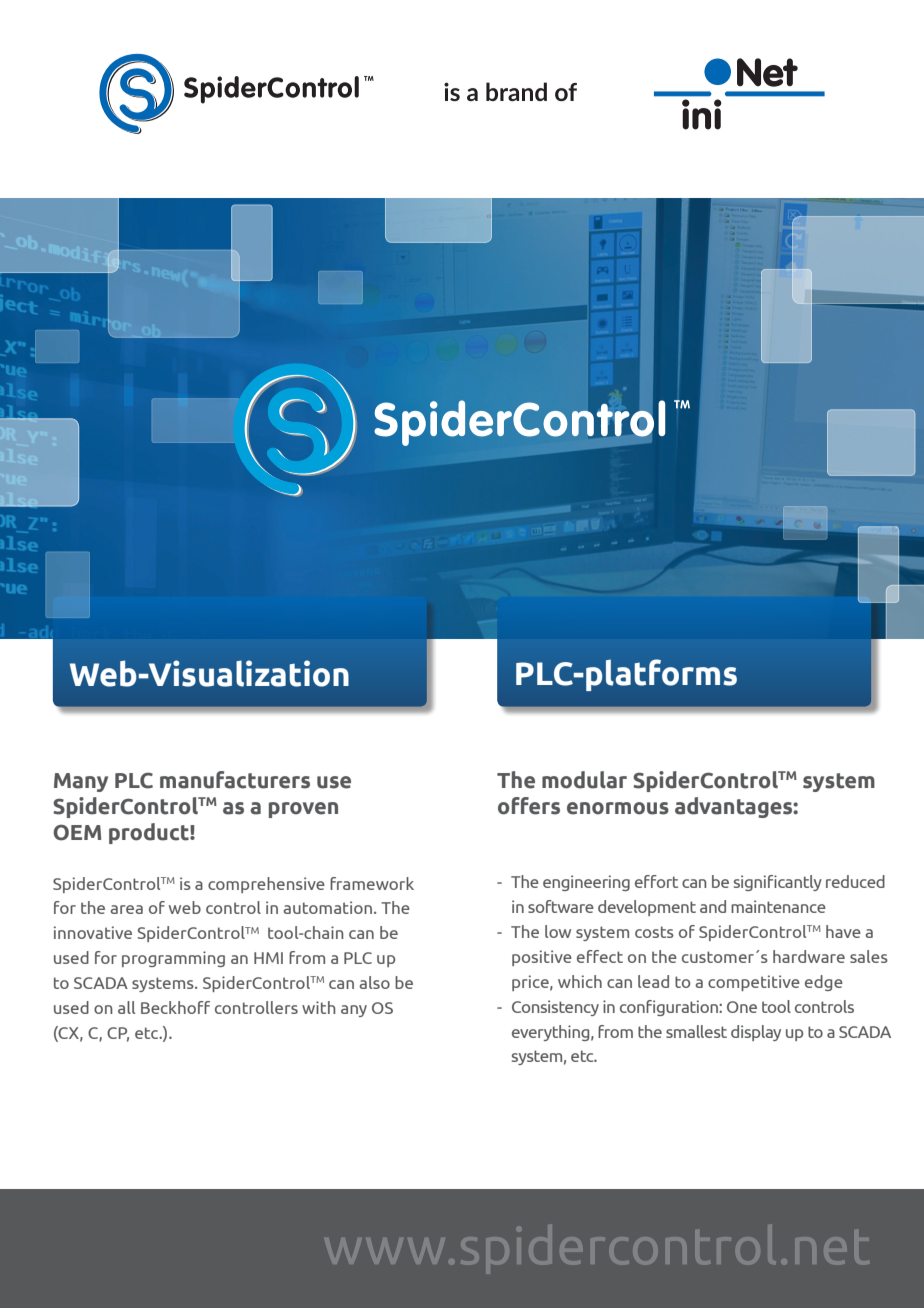  Describe the element at coordinates (561, 906) in the screenshot. I see `software` at that location.
